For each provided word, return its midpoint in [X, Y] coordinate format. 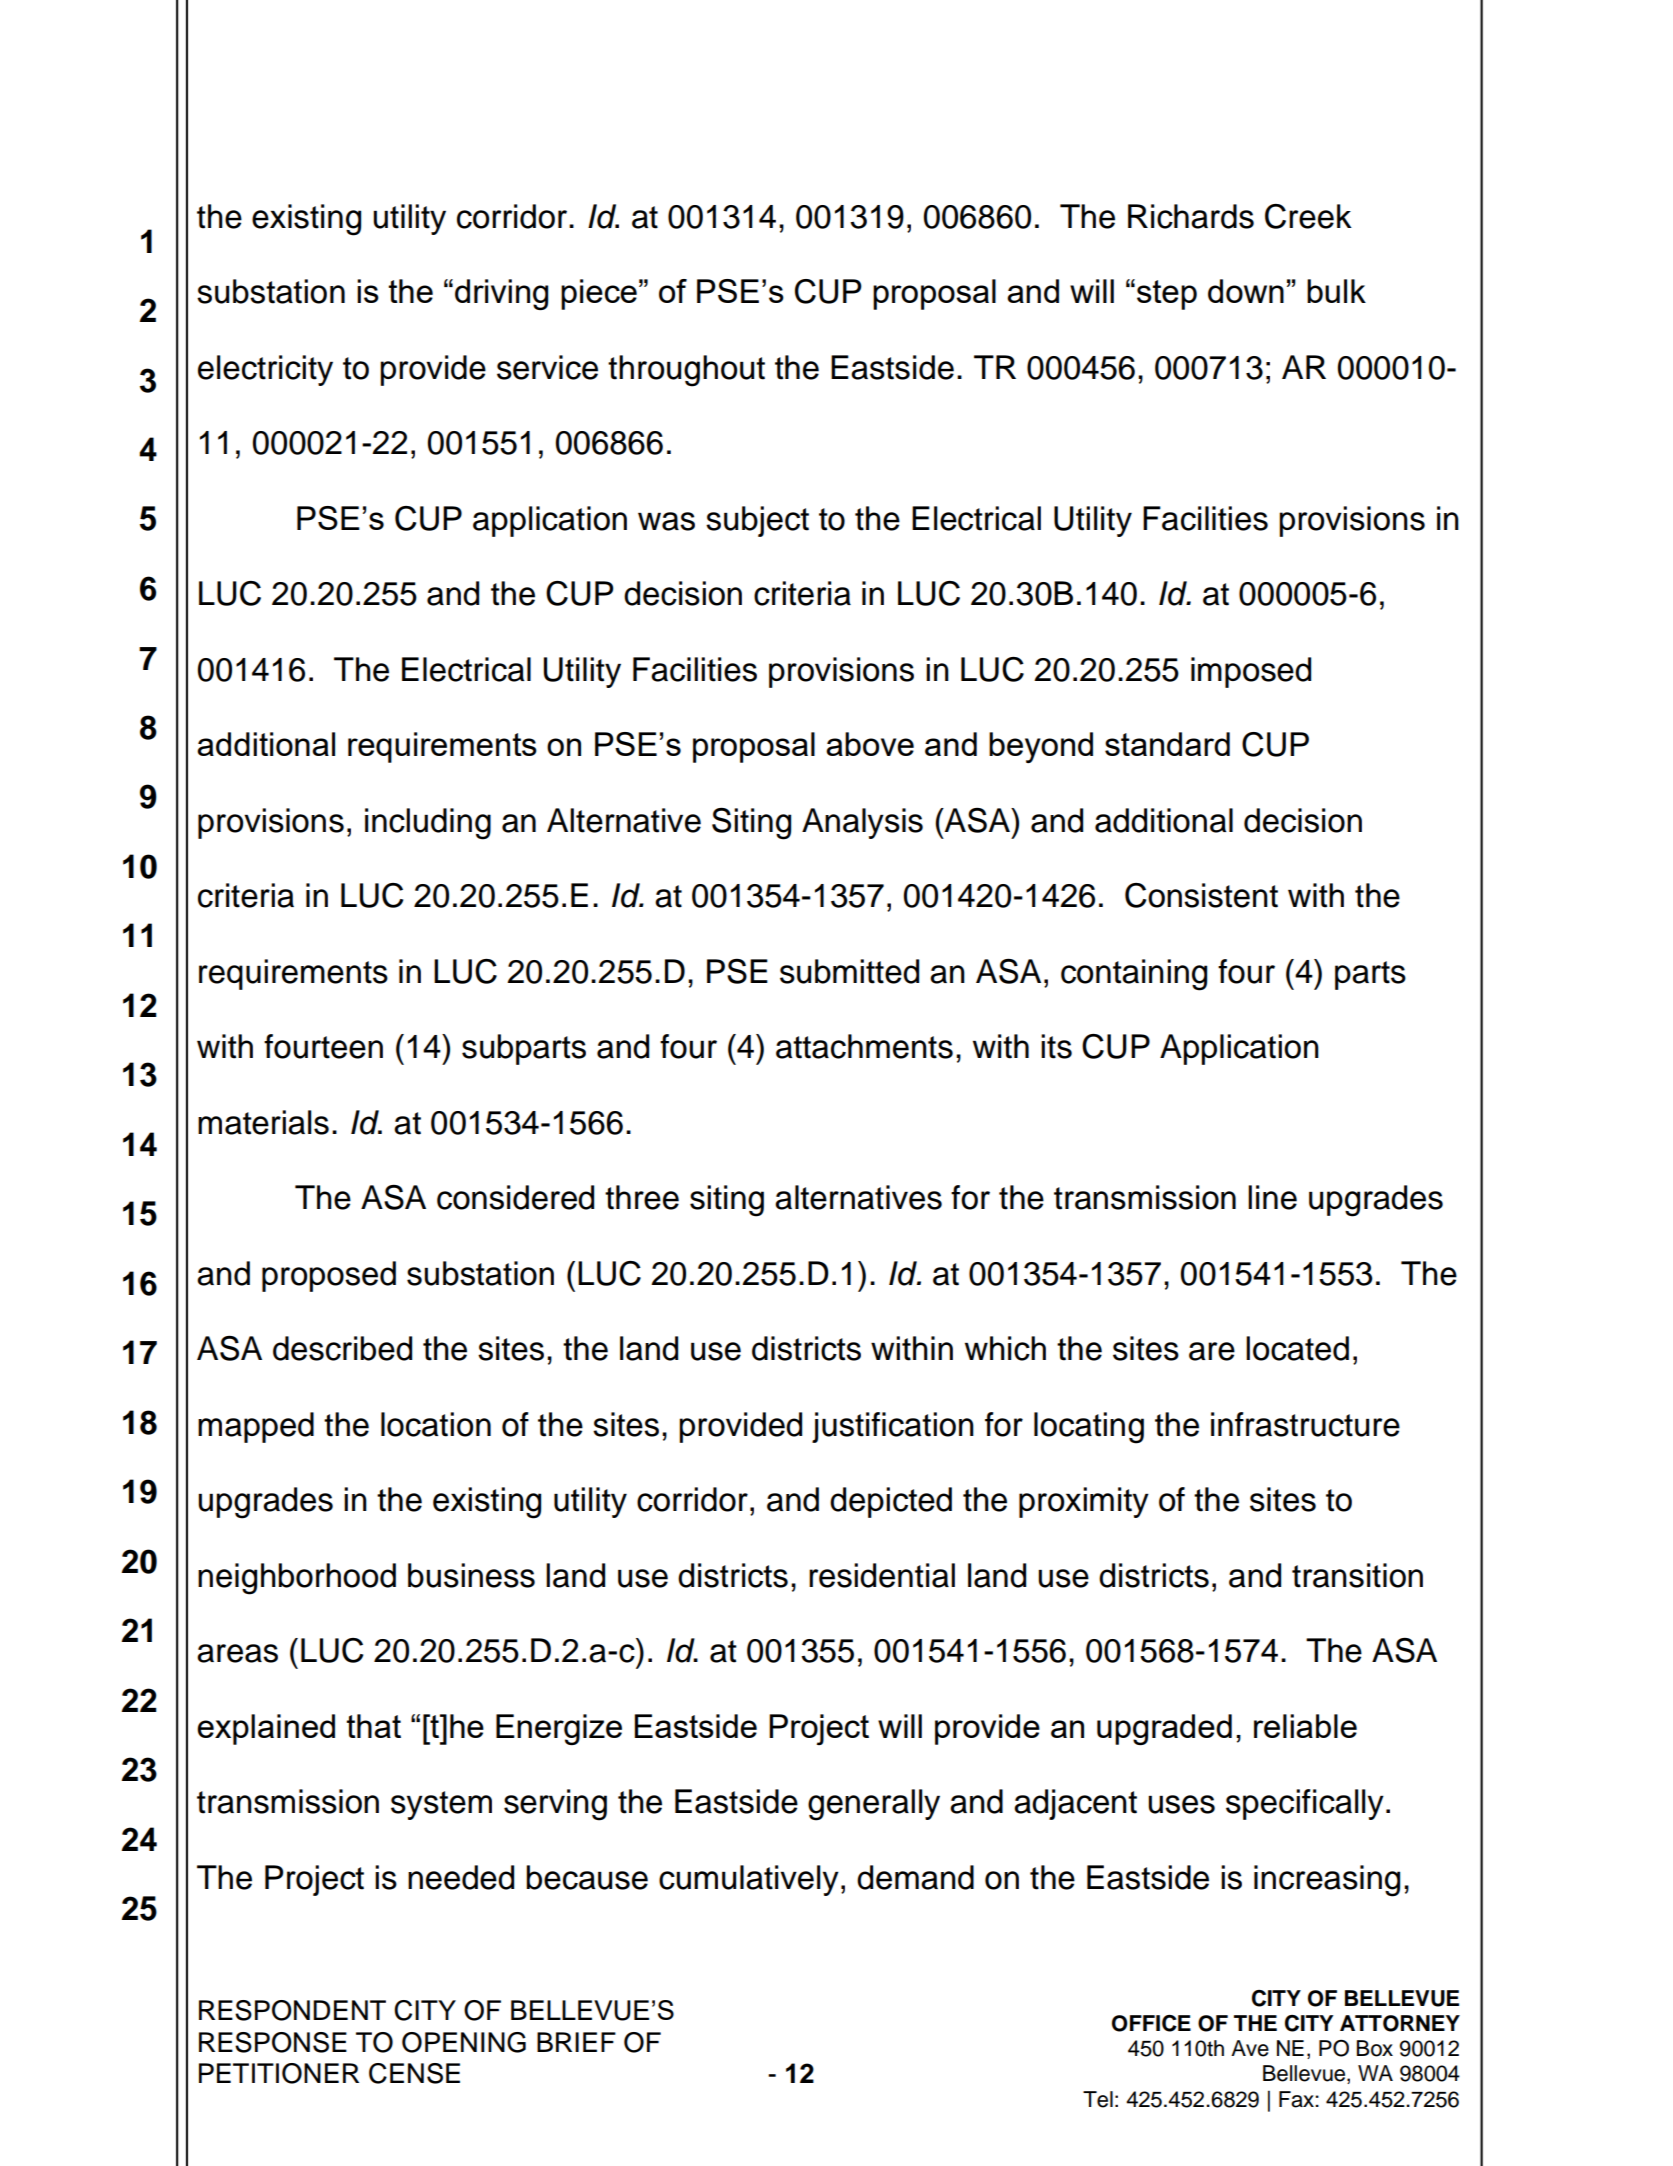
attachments [864, 1046]
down [1246, 291]
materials [263, 1122]
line [1272, 1197]
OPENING [464, 2042]
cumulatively [749, 1880]
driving [501, 294]
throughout [686, 371]
